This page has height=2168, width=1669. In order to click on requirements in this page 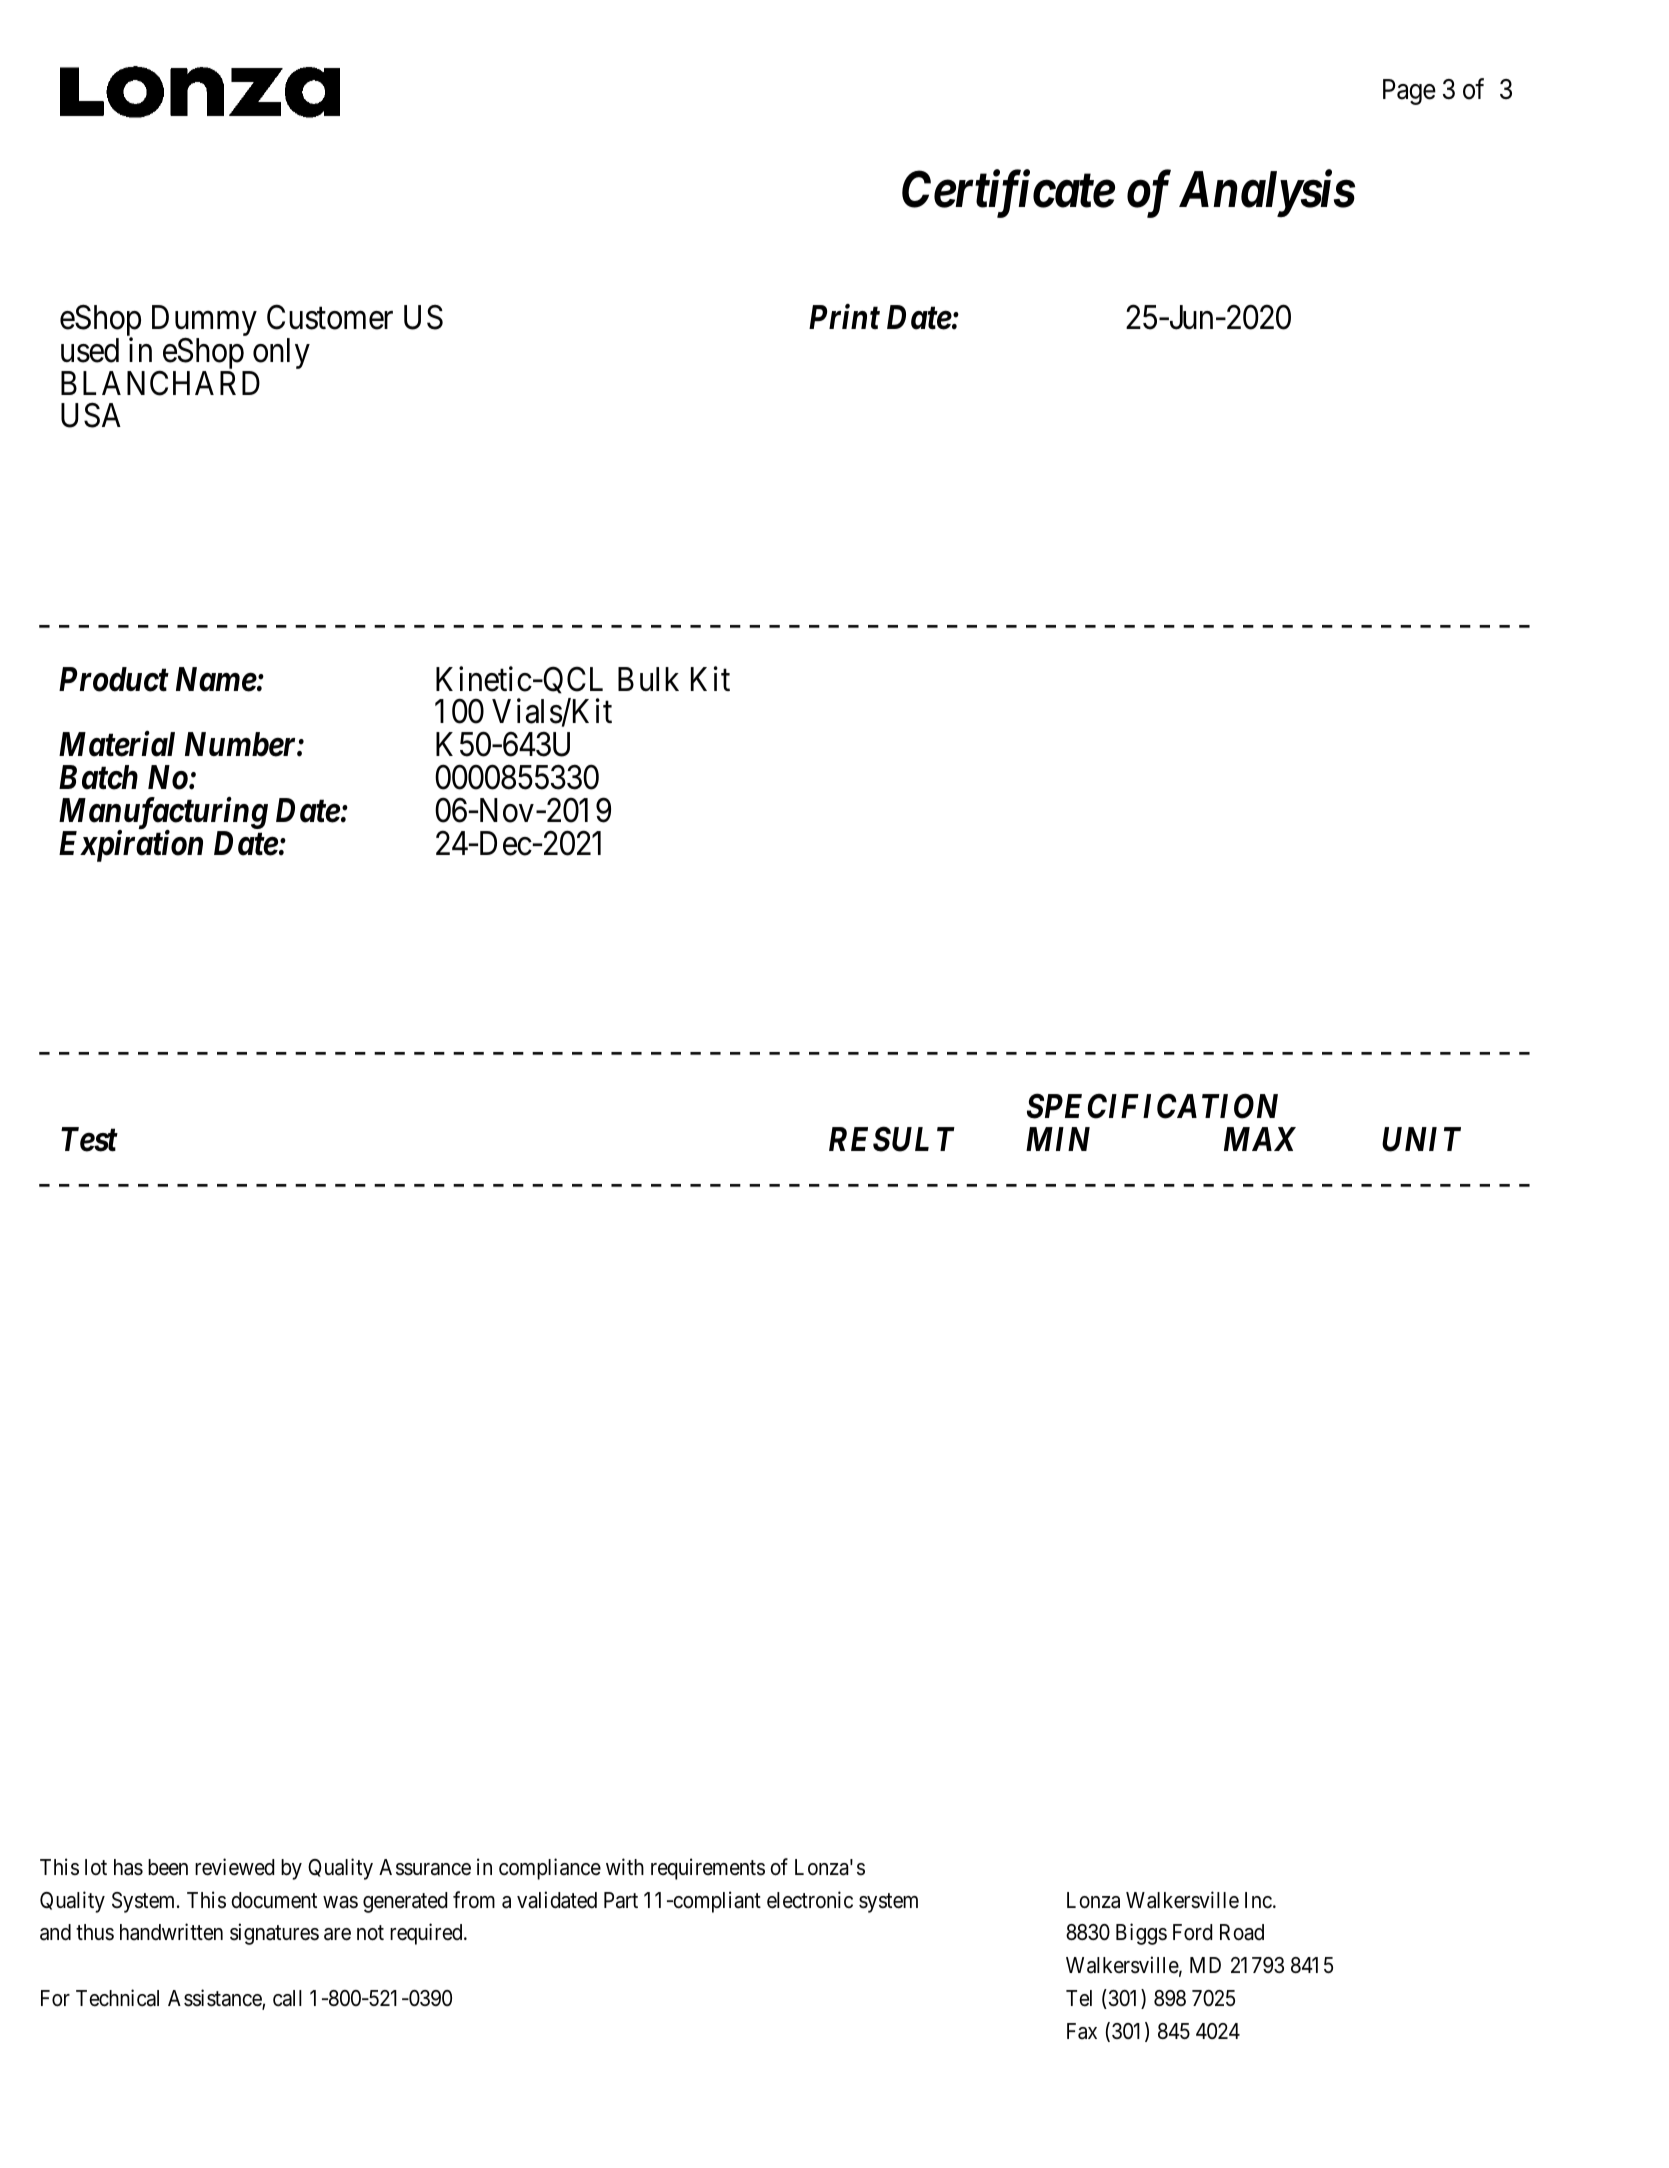, I will do `click(708, 1869)`.
